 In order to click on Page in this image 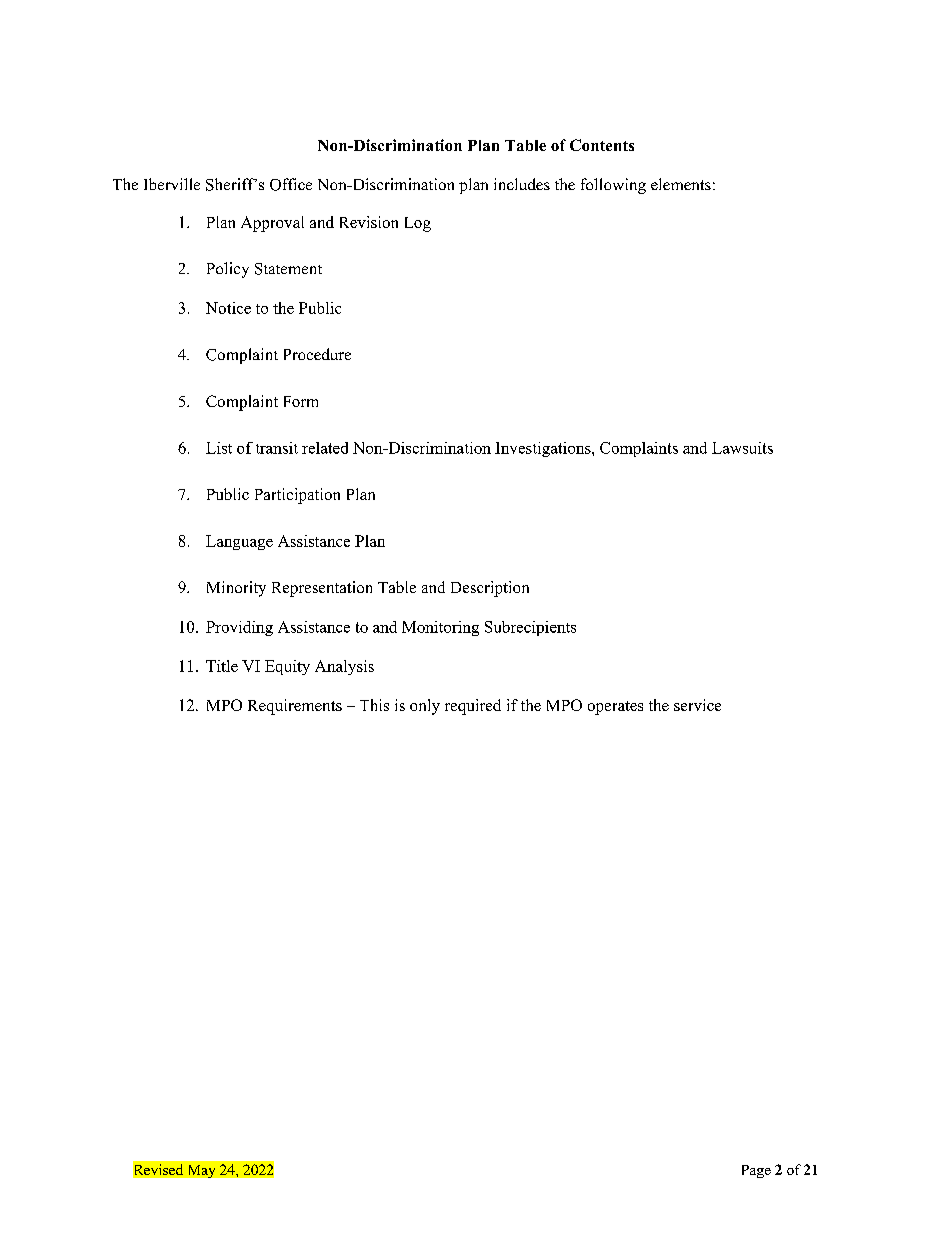, I will do `click(756, 1171)`.
